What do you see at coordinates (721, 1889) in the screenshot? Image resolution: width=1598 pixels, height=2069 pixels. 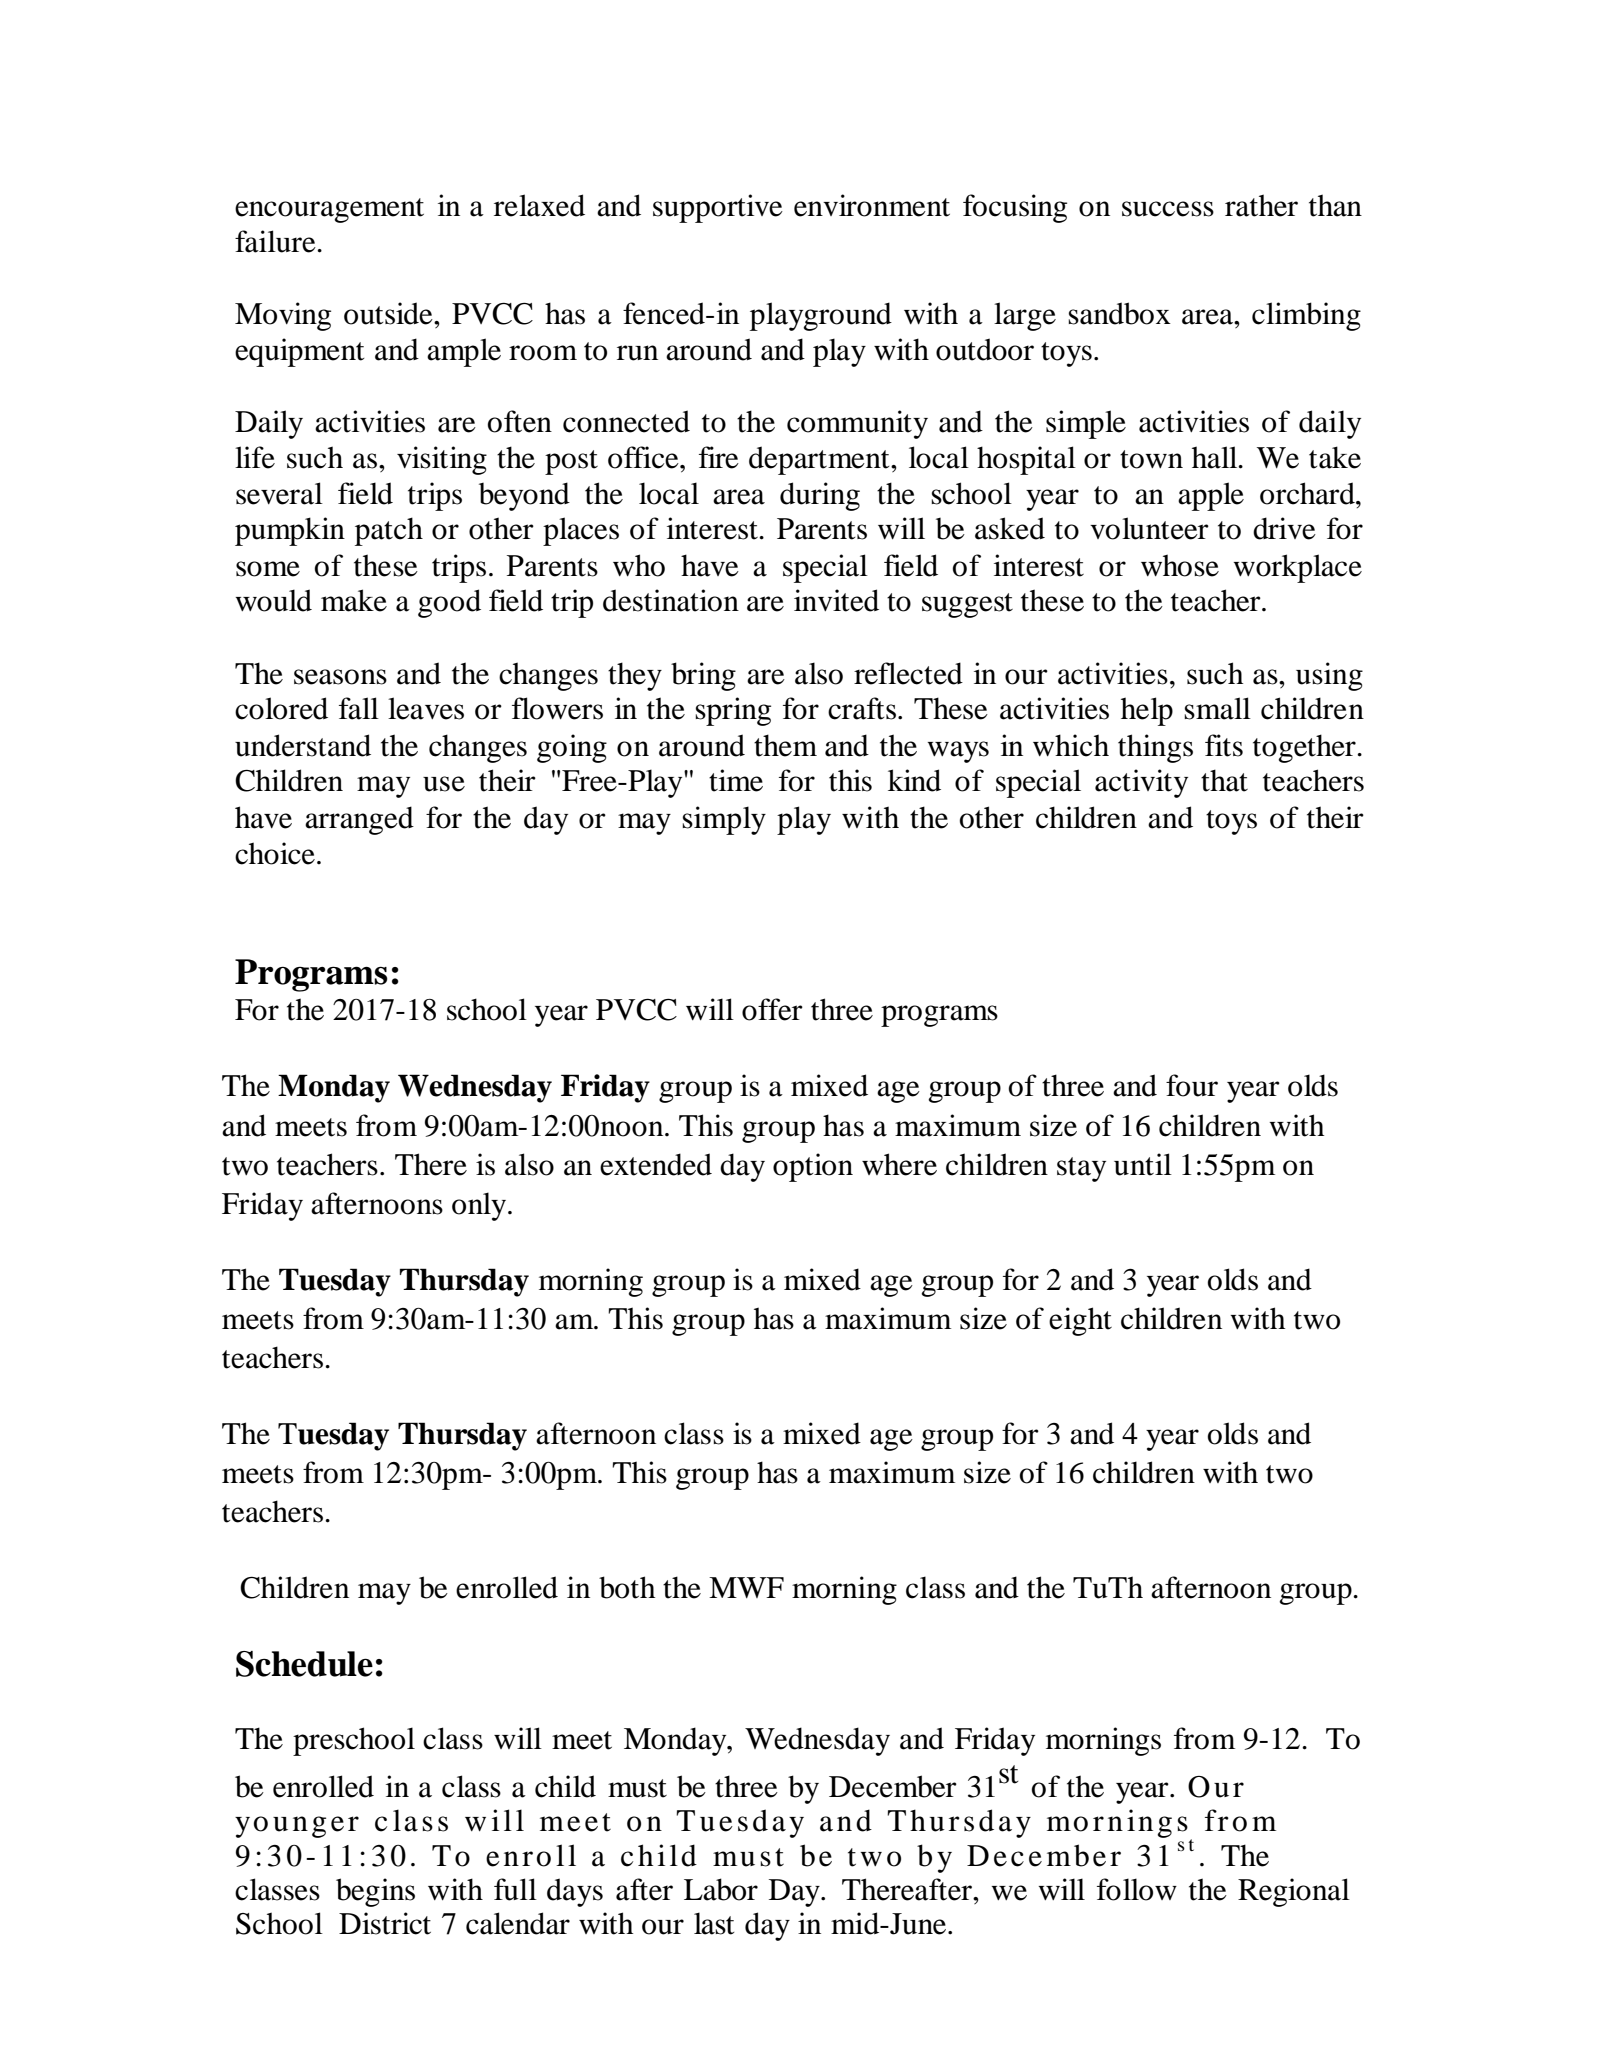 I see `Labor` at bounding box center [721, 1889].
